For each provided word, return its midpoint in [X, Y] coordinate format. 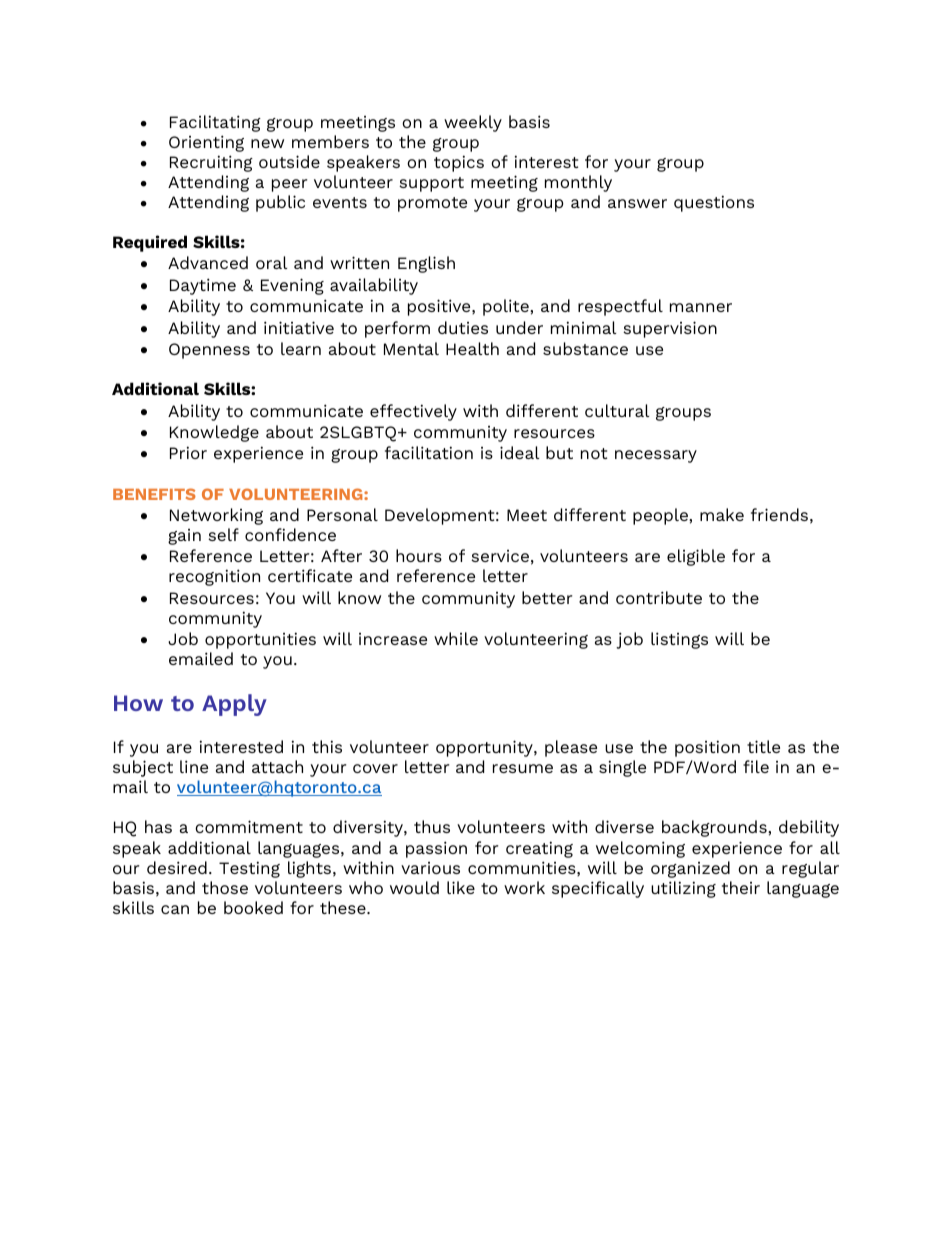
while [456, 638]
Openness [209, 351]
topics [459, 163]
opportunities [260, 640]
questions [714, 203]
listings [679, 640]
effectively [413, 412]
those [225, 887]
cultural [617, 410]
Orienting [206, 143]
